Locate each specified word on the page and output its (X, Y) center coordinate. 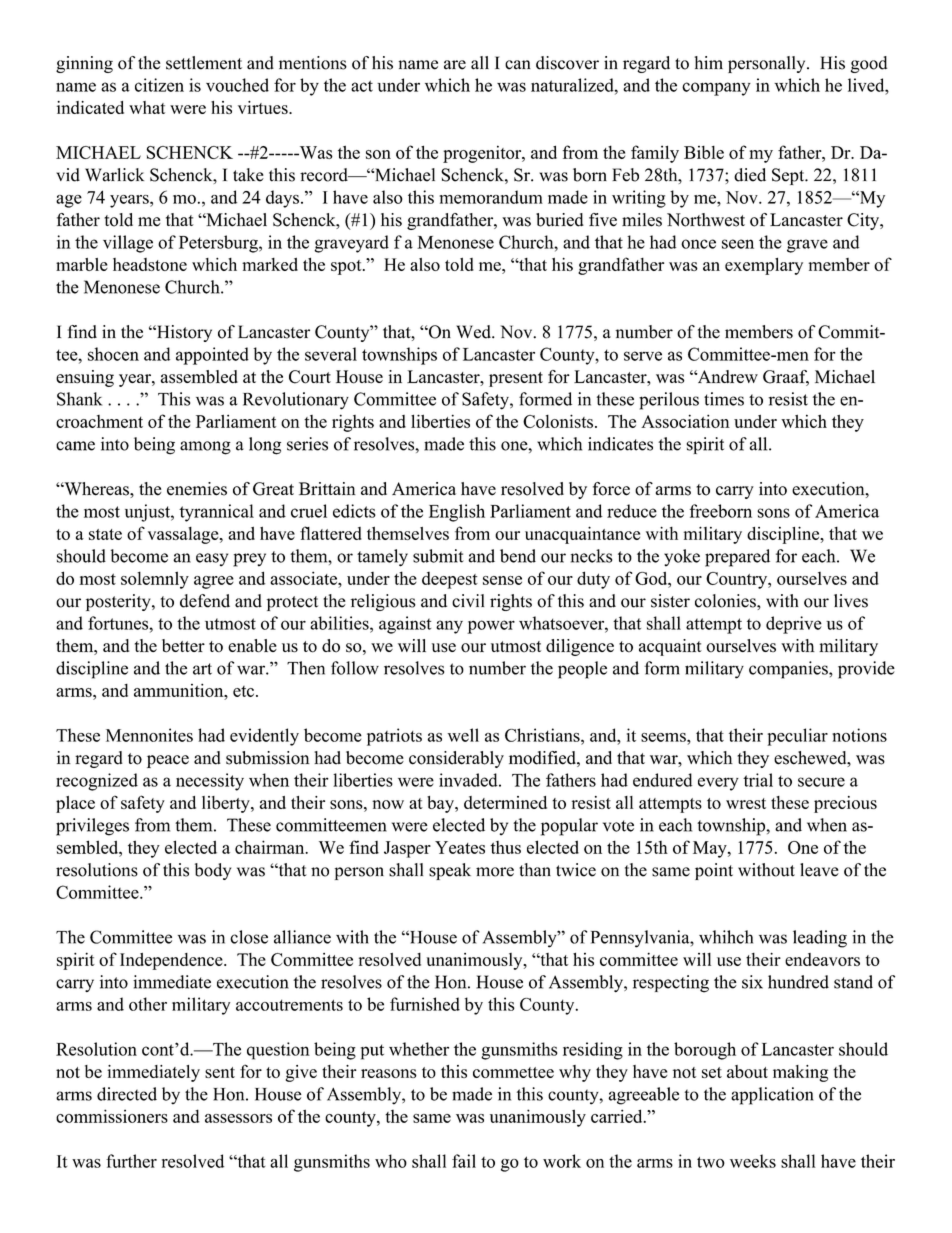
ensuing (85, 378)
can (518, 65)
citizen (159, 85)
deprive (794, 625)
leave (819, 870)
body (213, 871)
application (772, 1096)
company (716, 89)
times (724, 399)
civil (468, 601)
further (131, 1161)
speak (450, 871)
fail (464, 1161)
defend (205, 601)
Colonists (558, 421)
